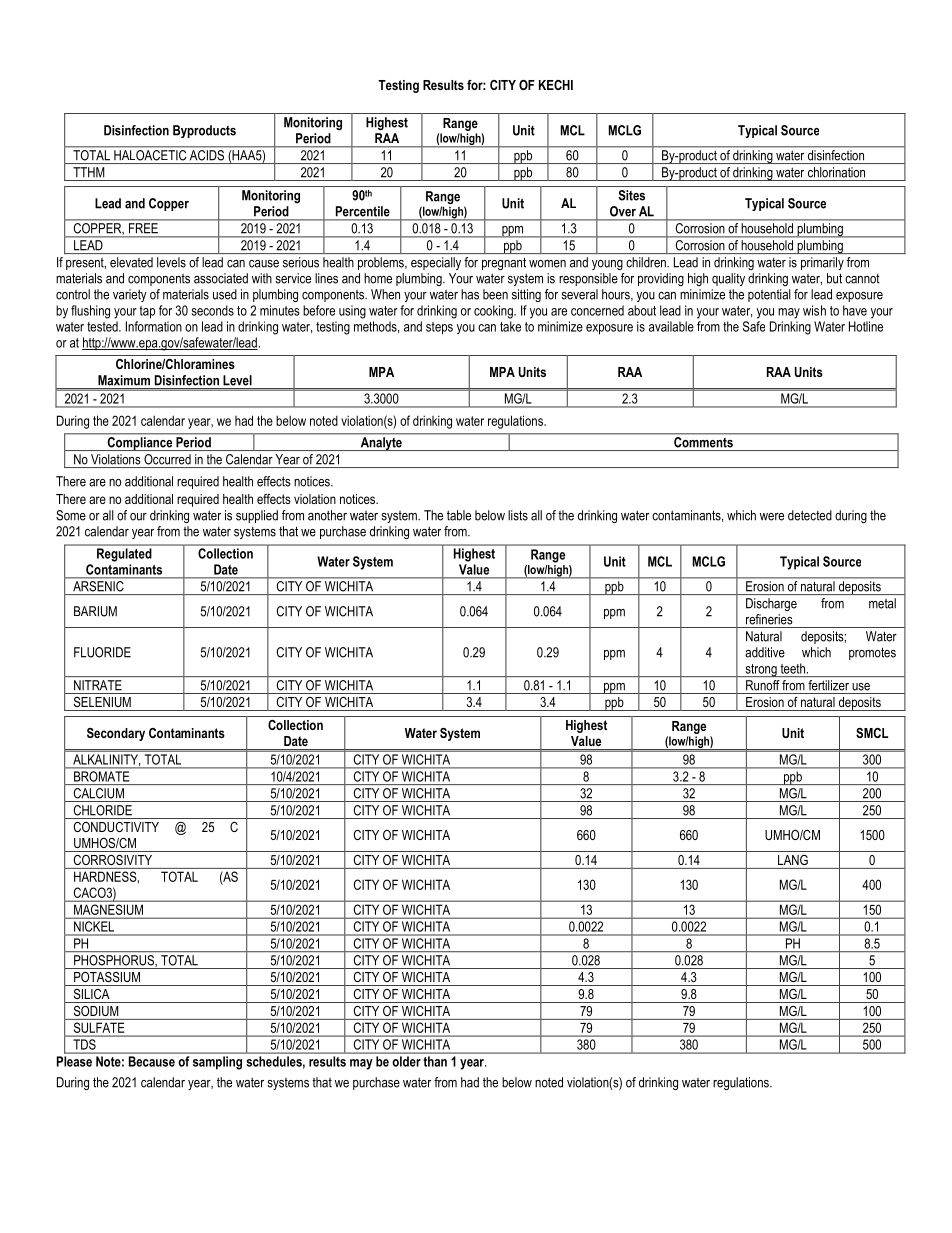  What do you see at coordinates (459, 515) in the document?
I see `table` at bounding box center [459, 515].
